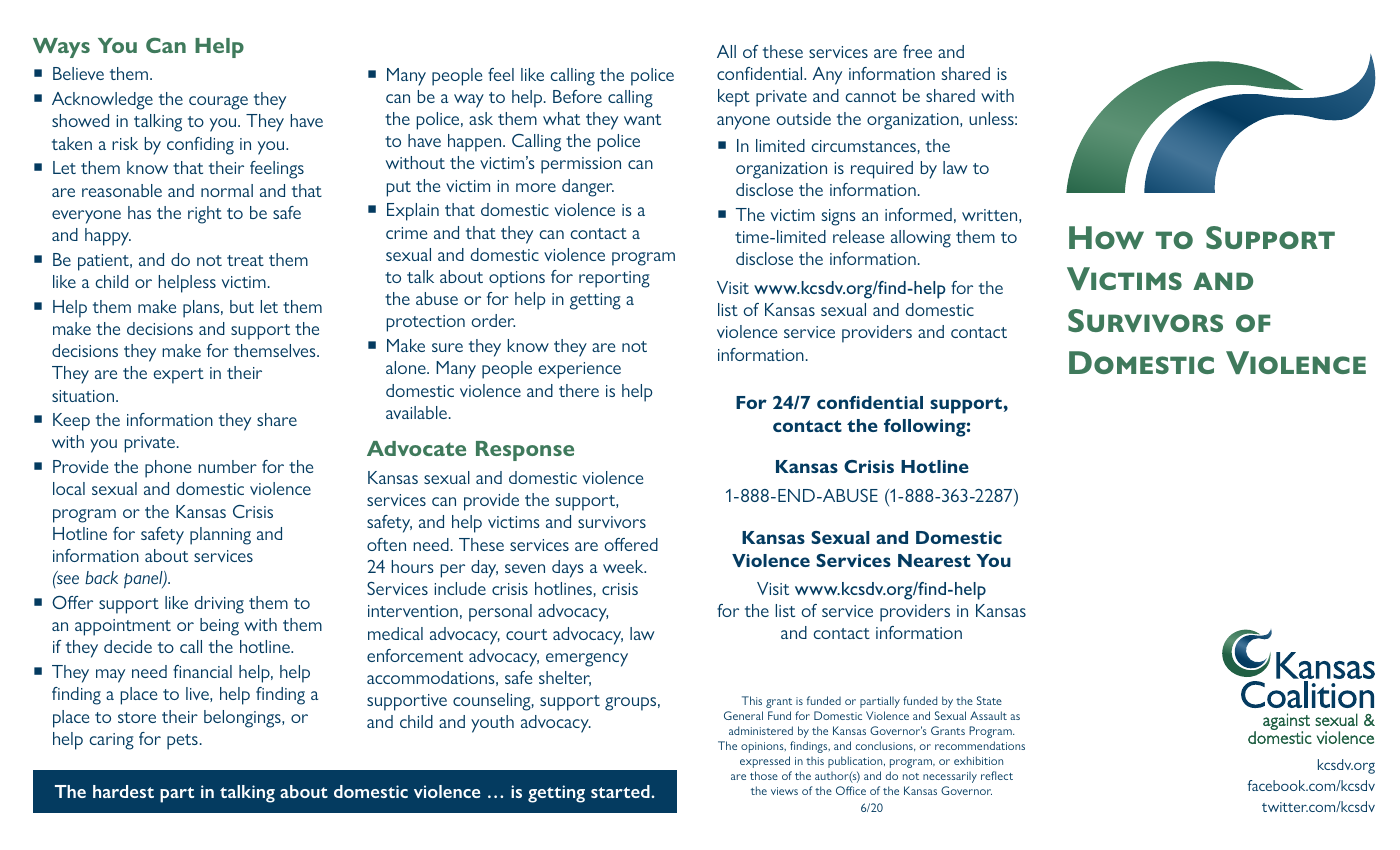  What do you see at coordinates (579, 370) in the document?
I see `experience` at bounding box center [579, 370].
